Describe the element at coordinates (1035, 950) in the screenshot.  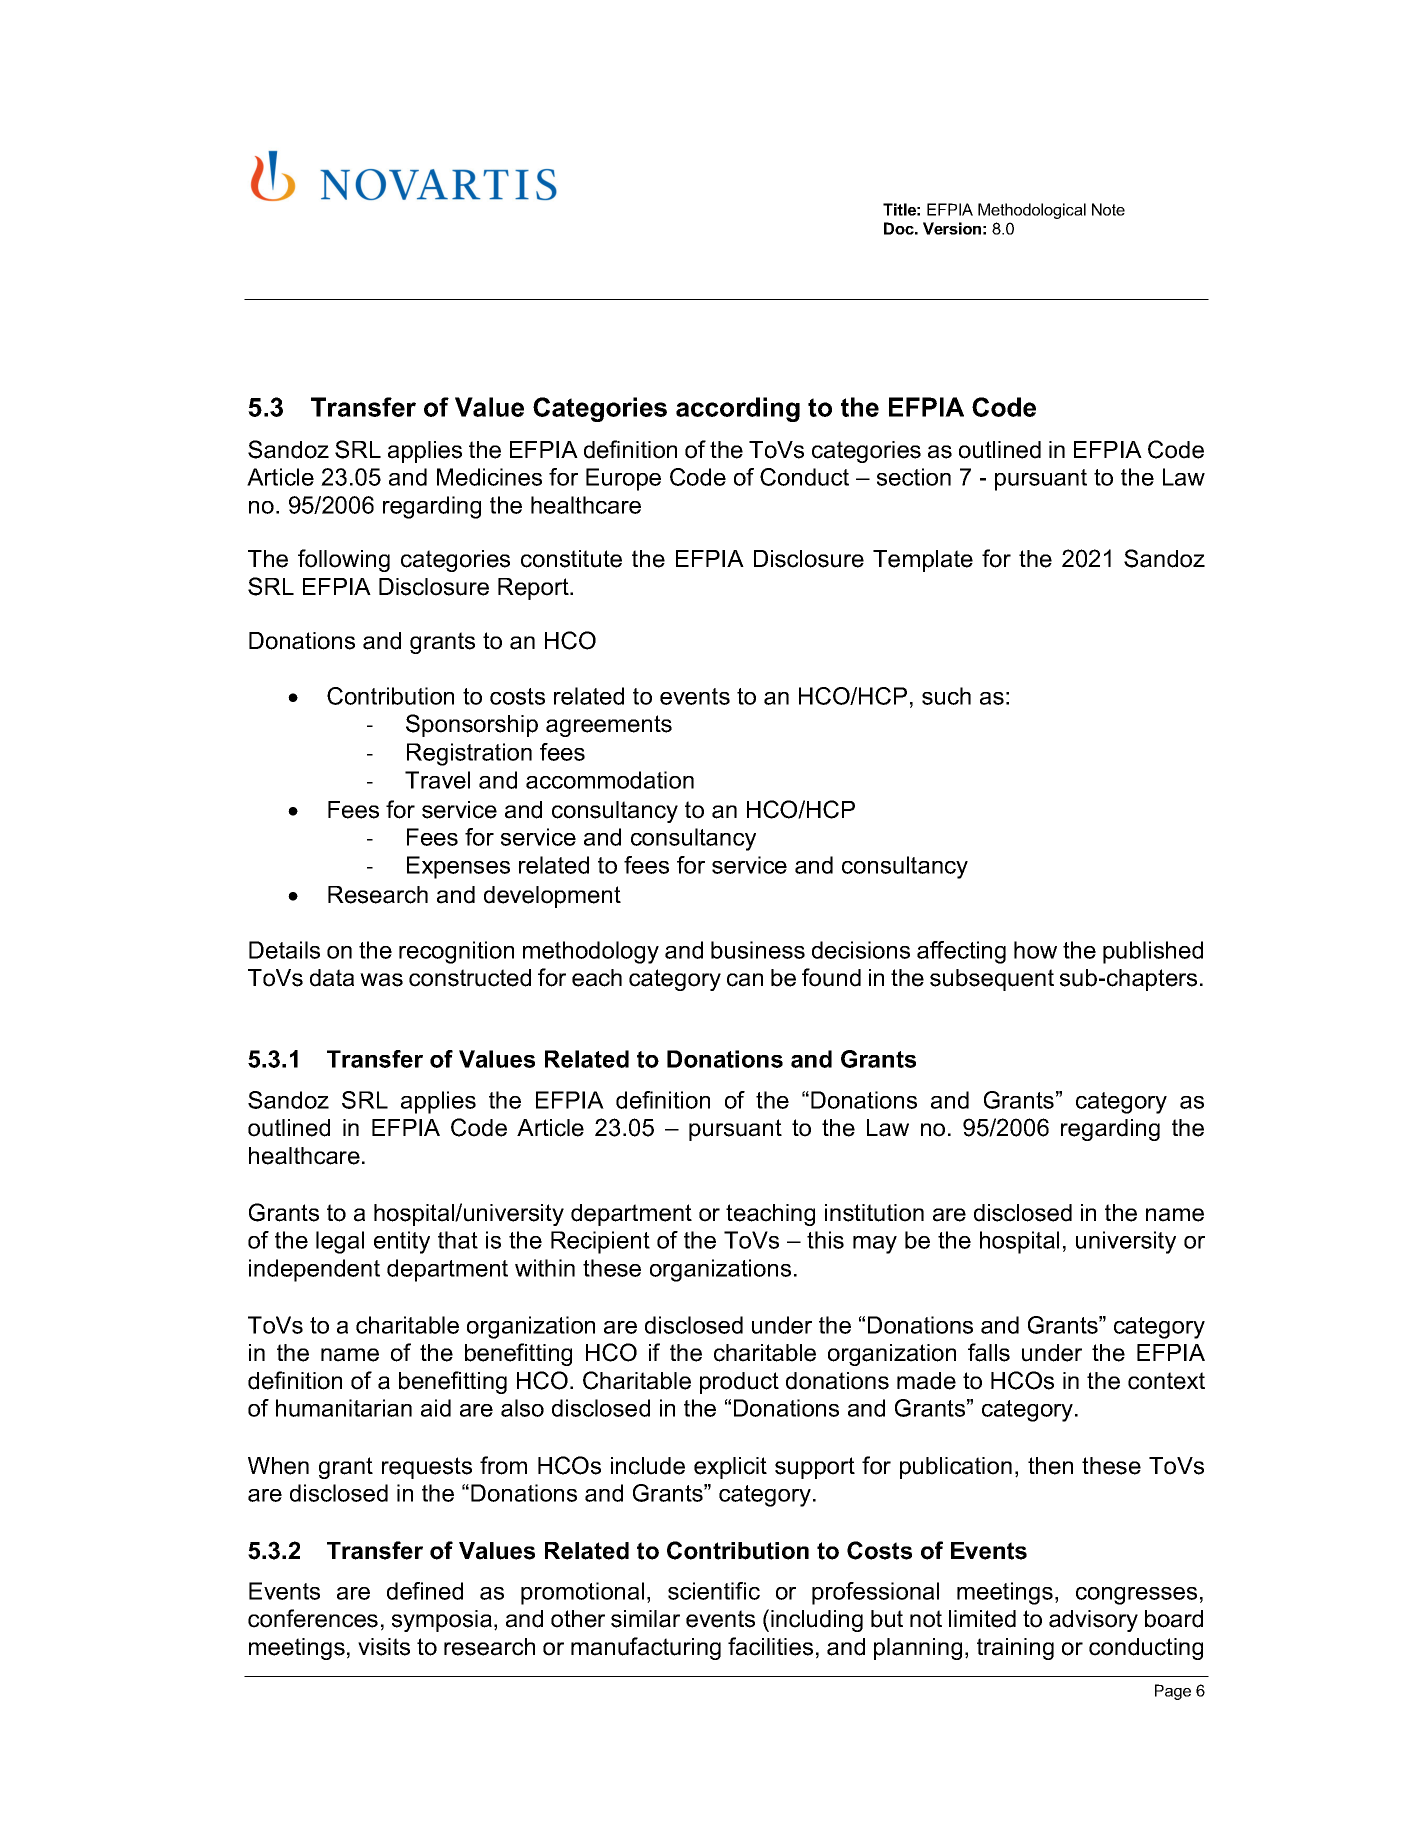
I see `how` at that location.
